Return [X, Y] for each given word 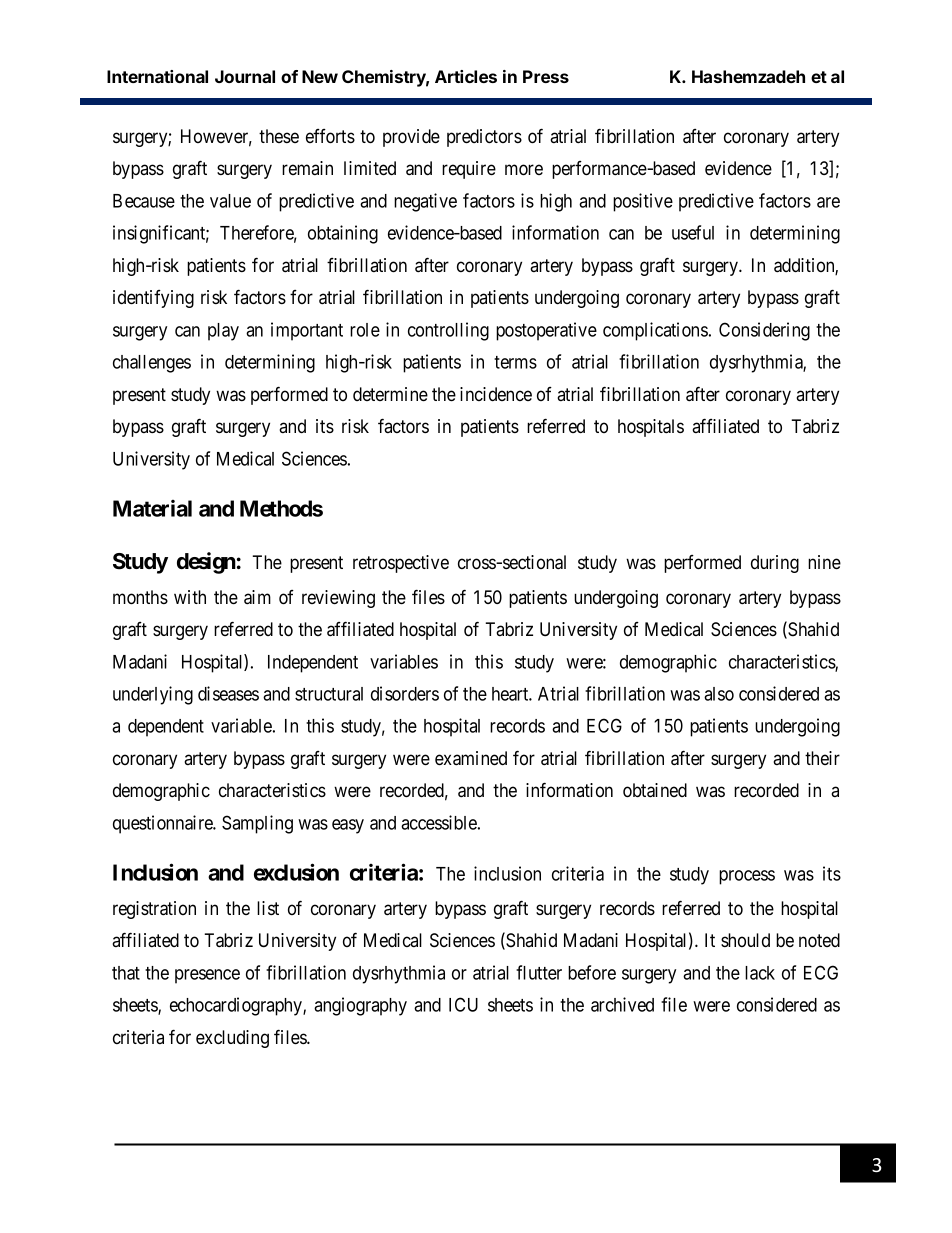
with [190, 597]
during [775, 564]
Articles [466, 76]
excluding [232, 1039]
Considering [764, 331]
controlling [448, 331]
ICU [463, 1004]
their [822, 758]
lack [760, 973]
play [223, 332]
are [828, 202]
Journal [245, 76]
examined [471, 758]
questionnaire [164, 824]
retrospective [401, 564]
